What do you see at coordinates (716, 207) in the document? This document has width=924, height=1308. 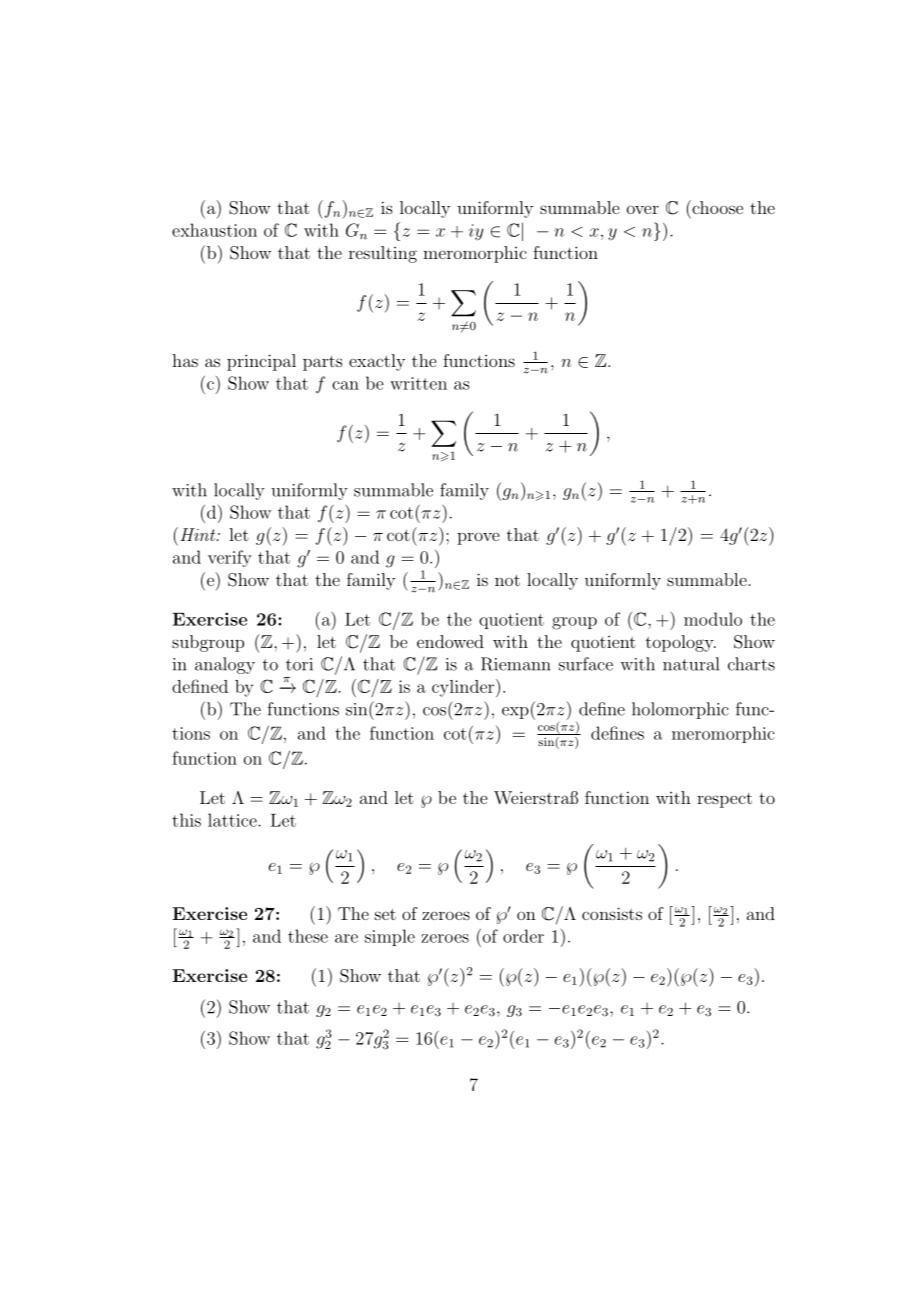 I see `choose` at bounding box center [716, 207].
